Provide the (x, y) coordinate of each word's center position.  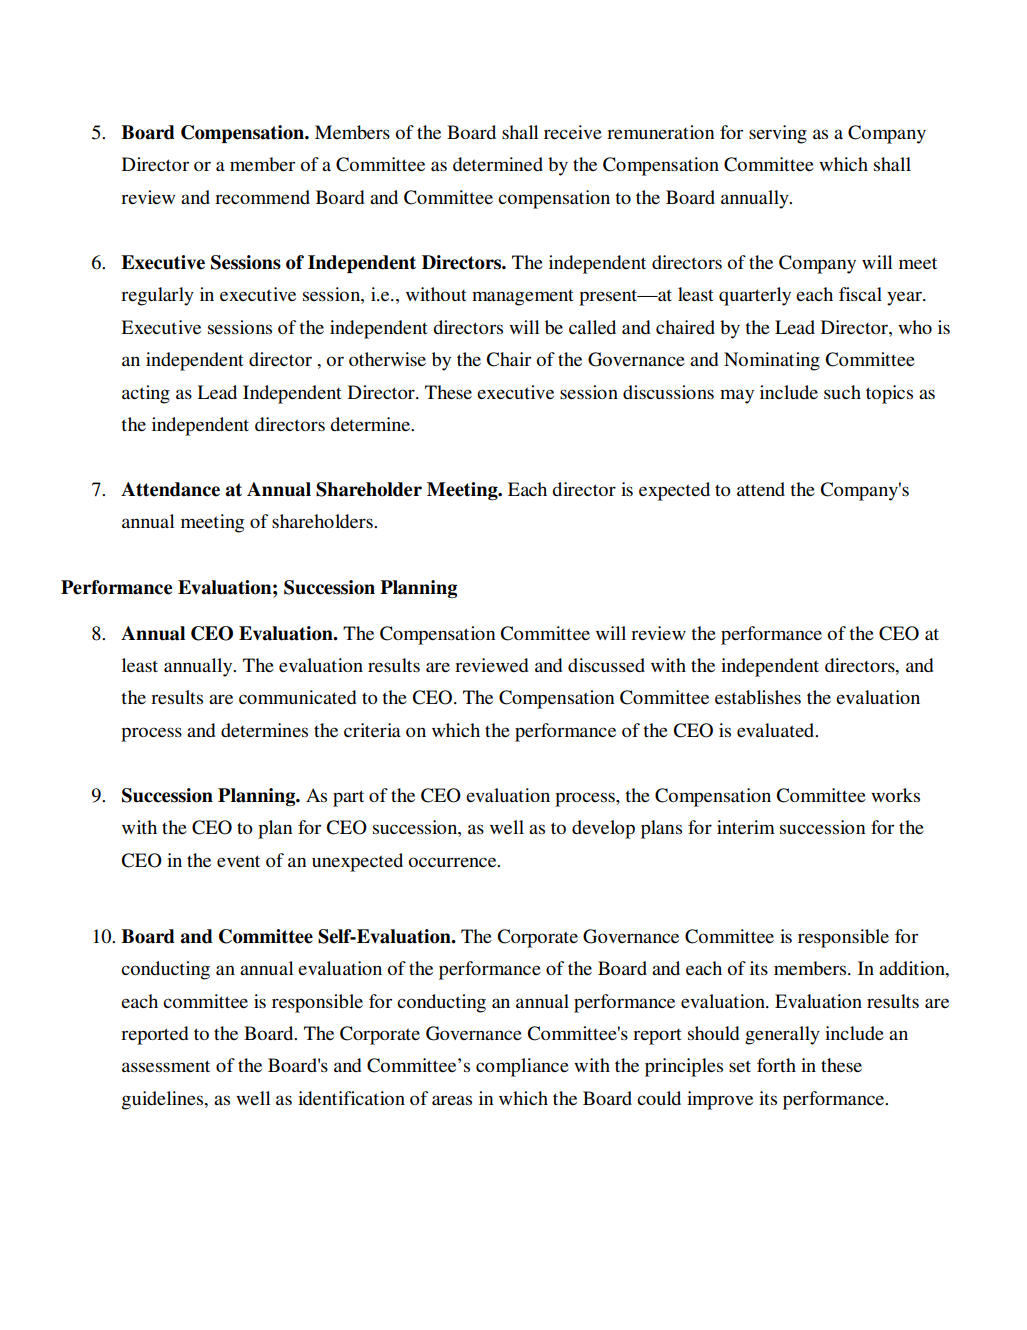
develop (603, 829)
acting (146, 394)
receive (573, 132)
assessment (166, 1066)
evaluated (777, 730)
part (348, 798)
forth (776, 1065)
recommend (262, 197)
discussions (668, 392)
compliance (522, 1067)
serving (778, 134)
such (842, 392)
